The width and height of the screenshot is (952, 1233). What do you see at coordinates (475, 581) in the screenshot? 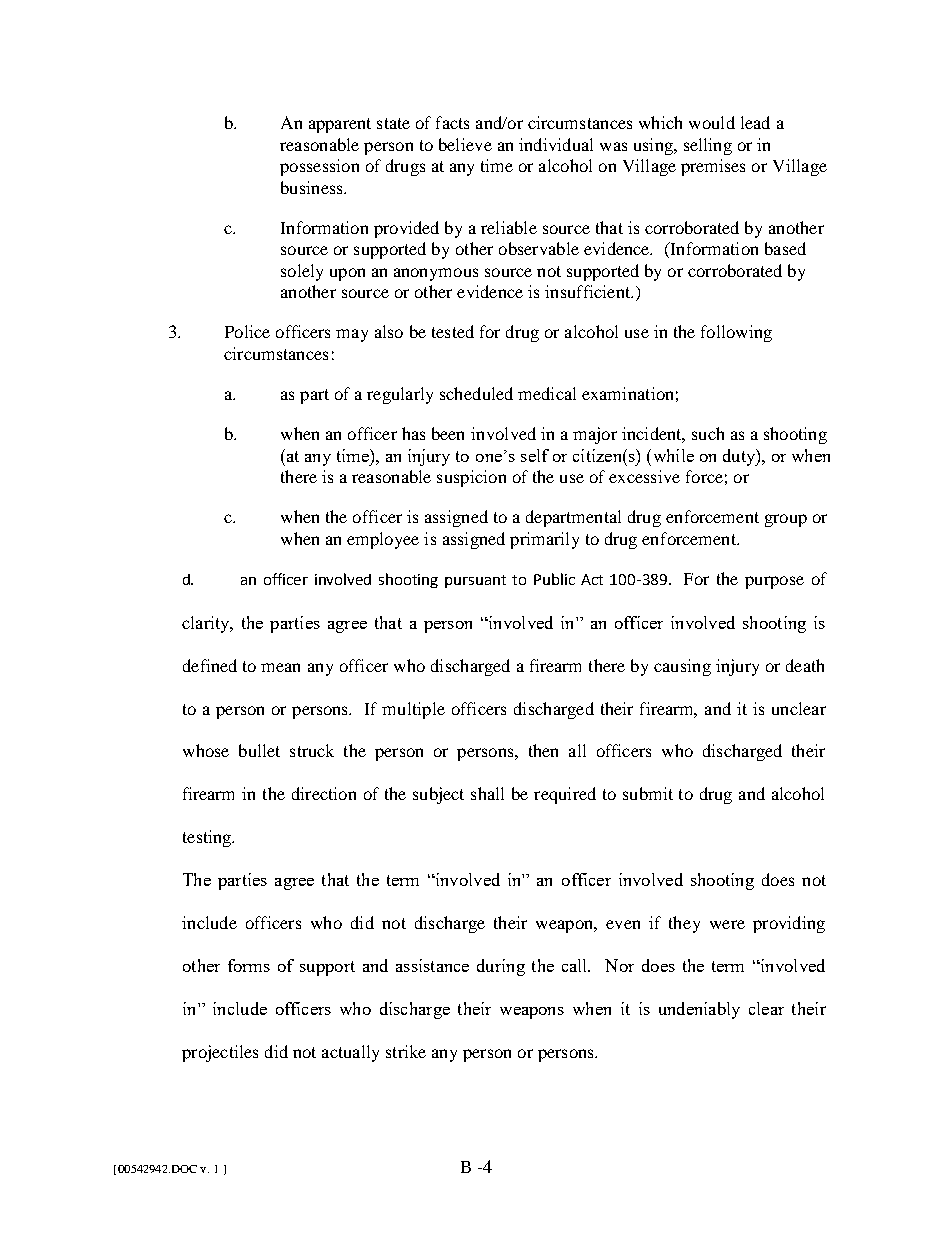
I see `pursuant` at bounding box center [475, 581].
